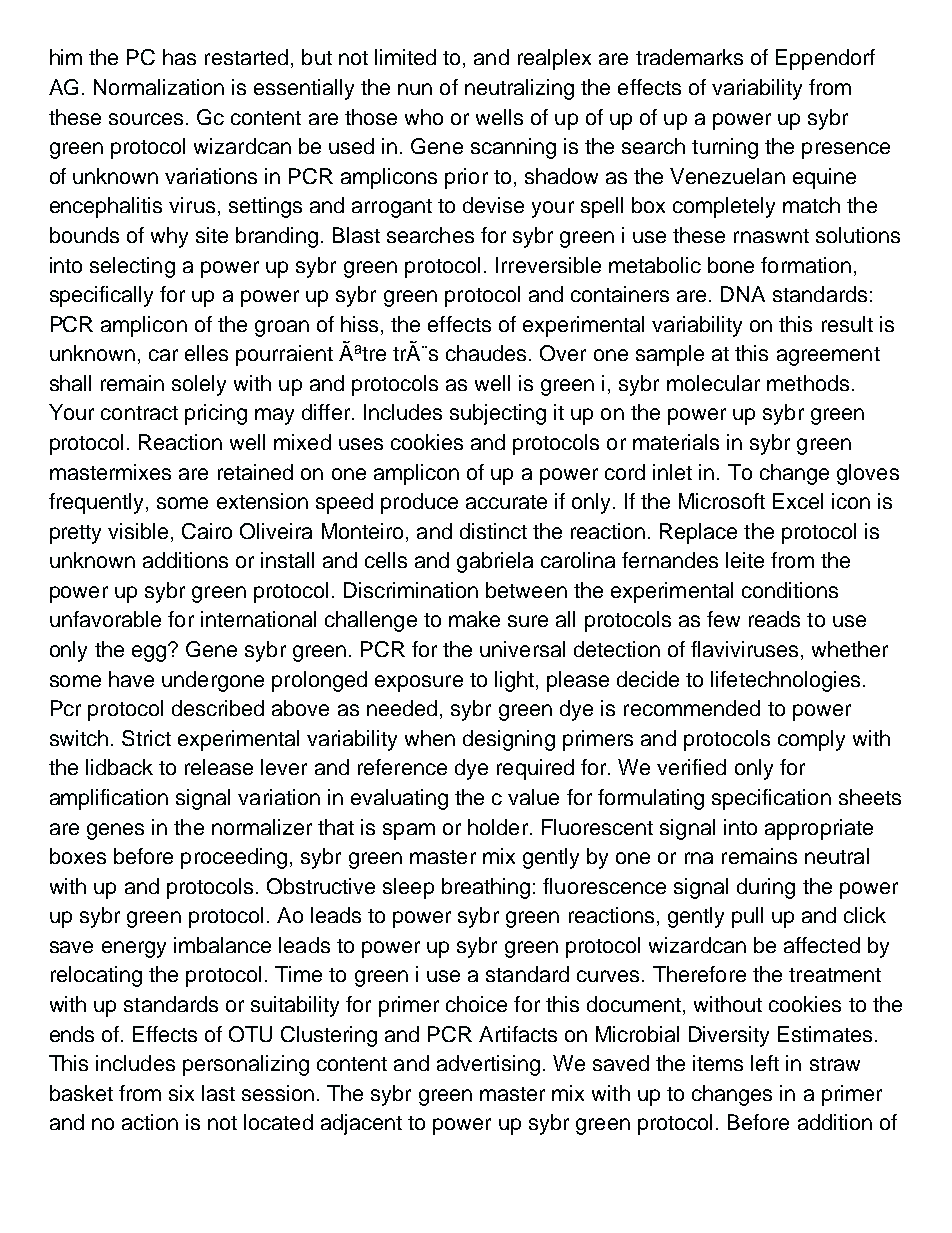 Image resolution: width=952 pixels, height=1233 pixels. Describe the element at coordinates (415, 89) in the document. I see `nun` at that location.
